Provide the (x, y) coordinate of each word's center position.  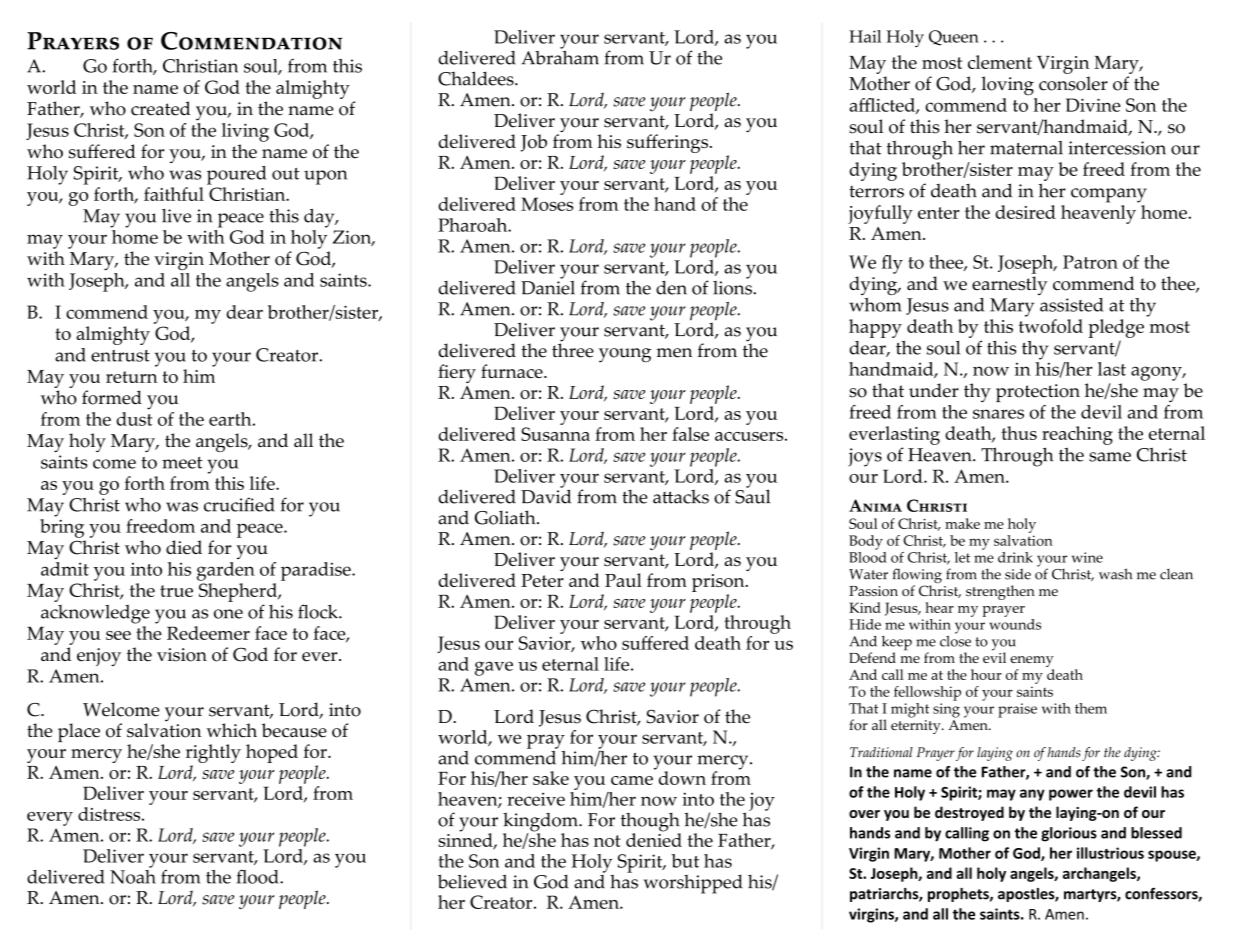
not (607, 841)
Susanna (555, 434)
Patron (1090, 262)
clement (1000, 62)
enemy (1032, 663)
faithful (174, 194)
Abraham (560, 56)
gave (494, 668)
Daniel (548, 286)
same (1110, 457)
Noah (133, 875)
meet (182, 463)
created (160, 108)
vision (182, 655)
